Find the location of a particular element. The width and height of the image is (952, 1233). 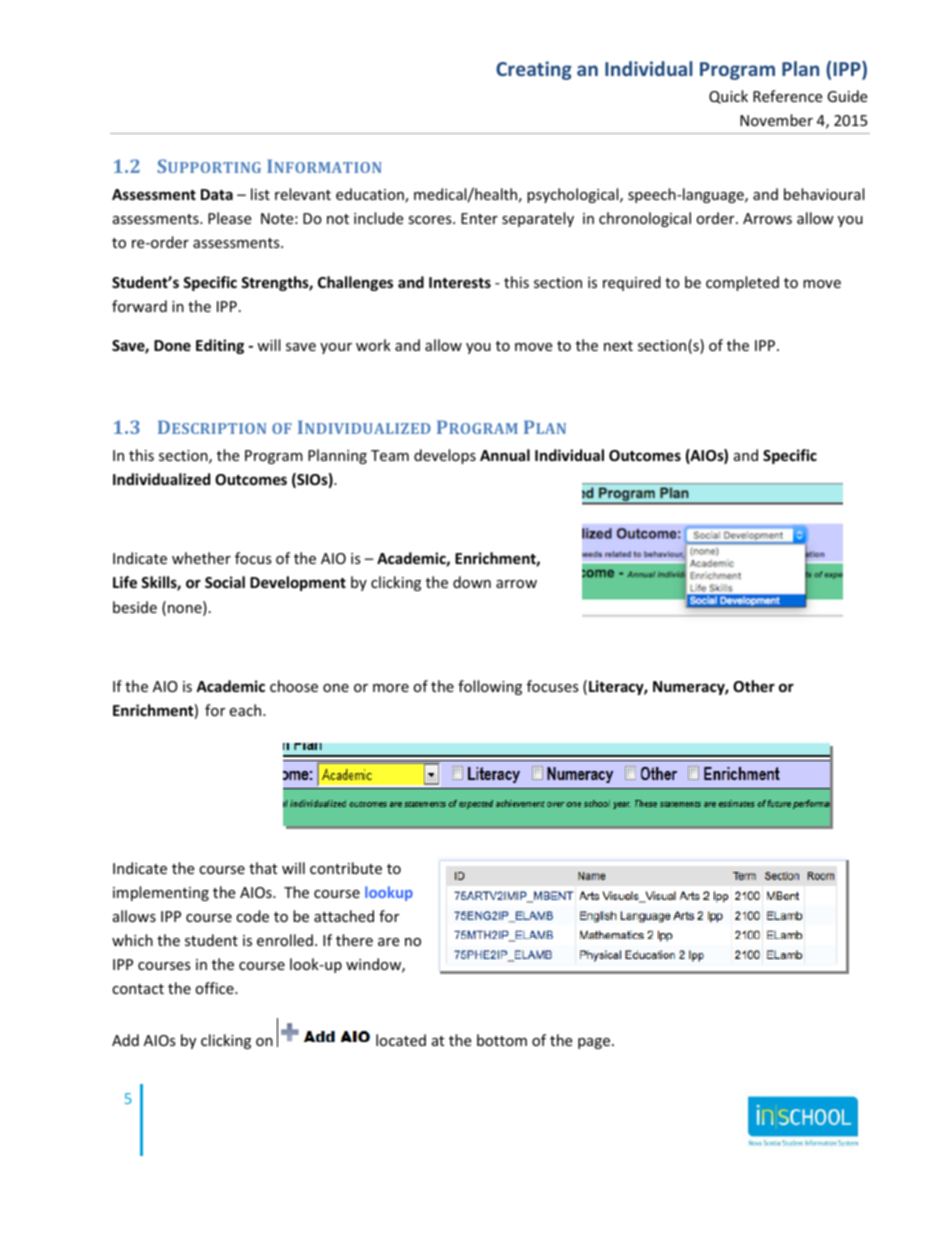

following is located at coordinates (490, 687).
